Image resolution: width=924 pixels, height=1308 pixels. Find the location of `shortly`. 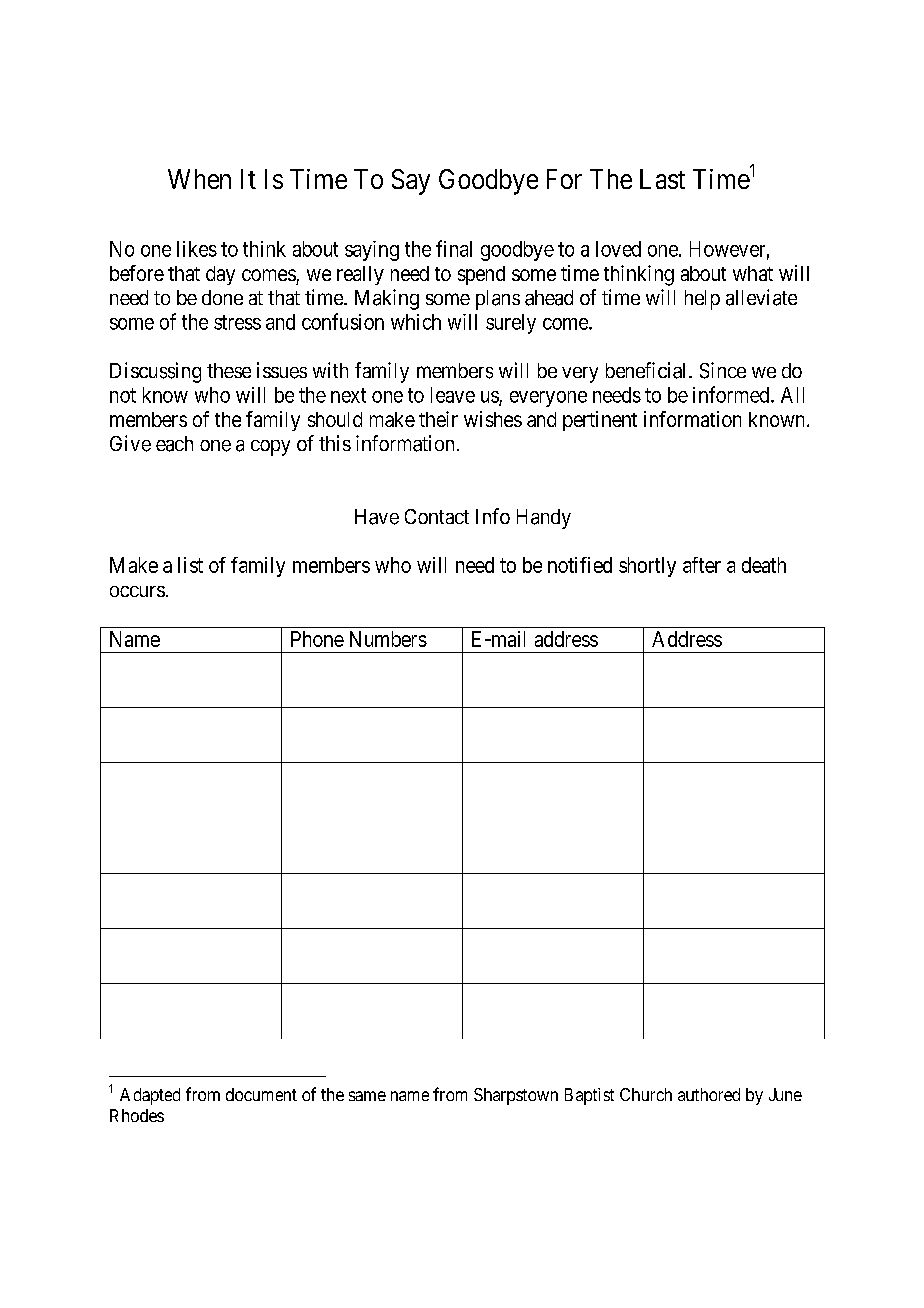

shortly is located at coordinates (647, 567).
